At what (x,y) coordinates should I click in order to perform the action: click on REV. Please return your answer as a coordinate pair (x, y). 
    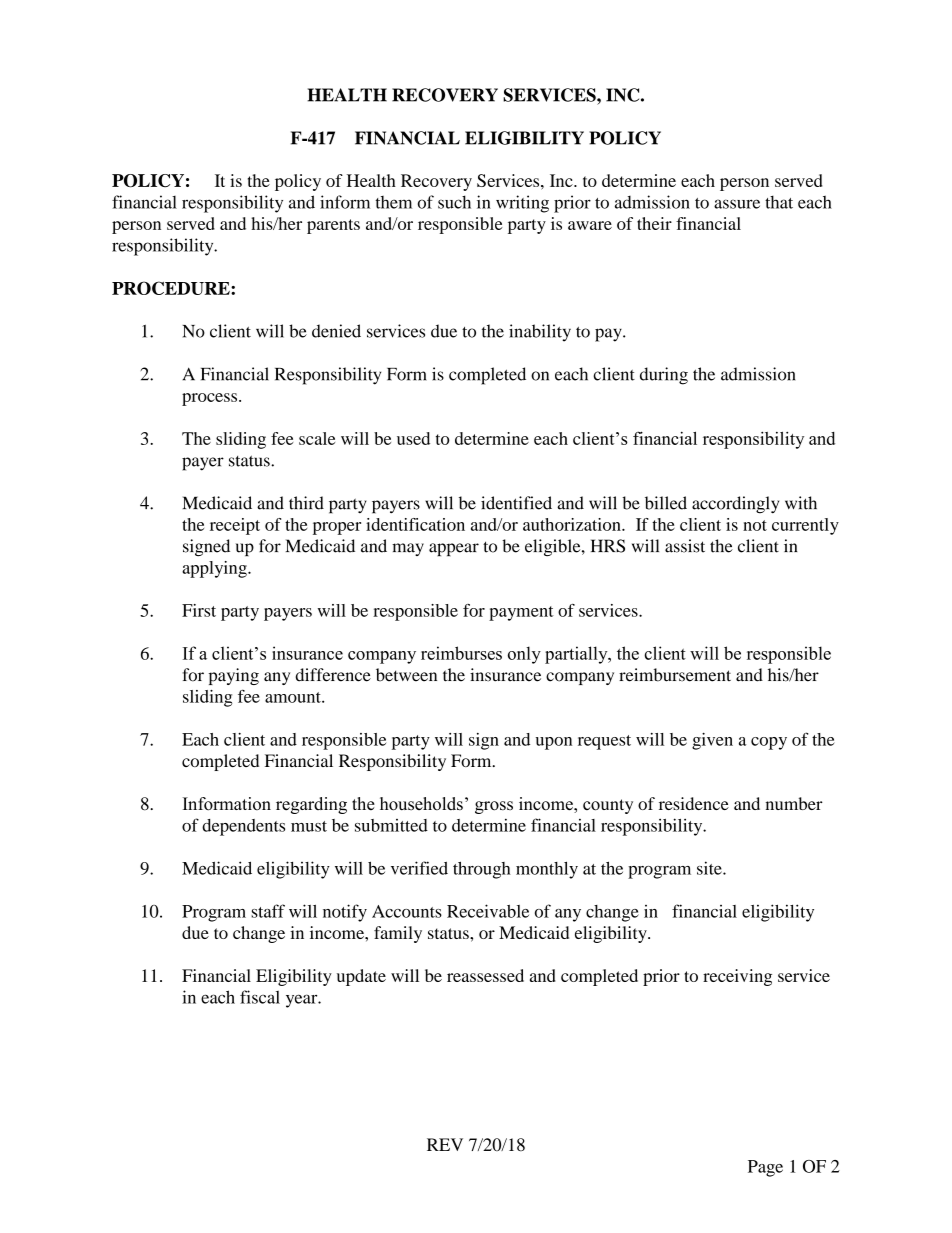
    Looking at the image, I should click on (445, 1144).
